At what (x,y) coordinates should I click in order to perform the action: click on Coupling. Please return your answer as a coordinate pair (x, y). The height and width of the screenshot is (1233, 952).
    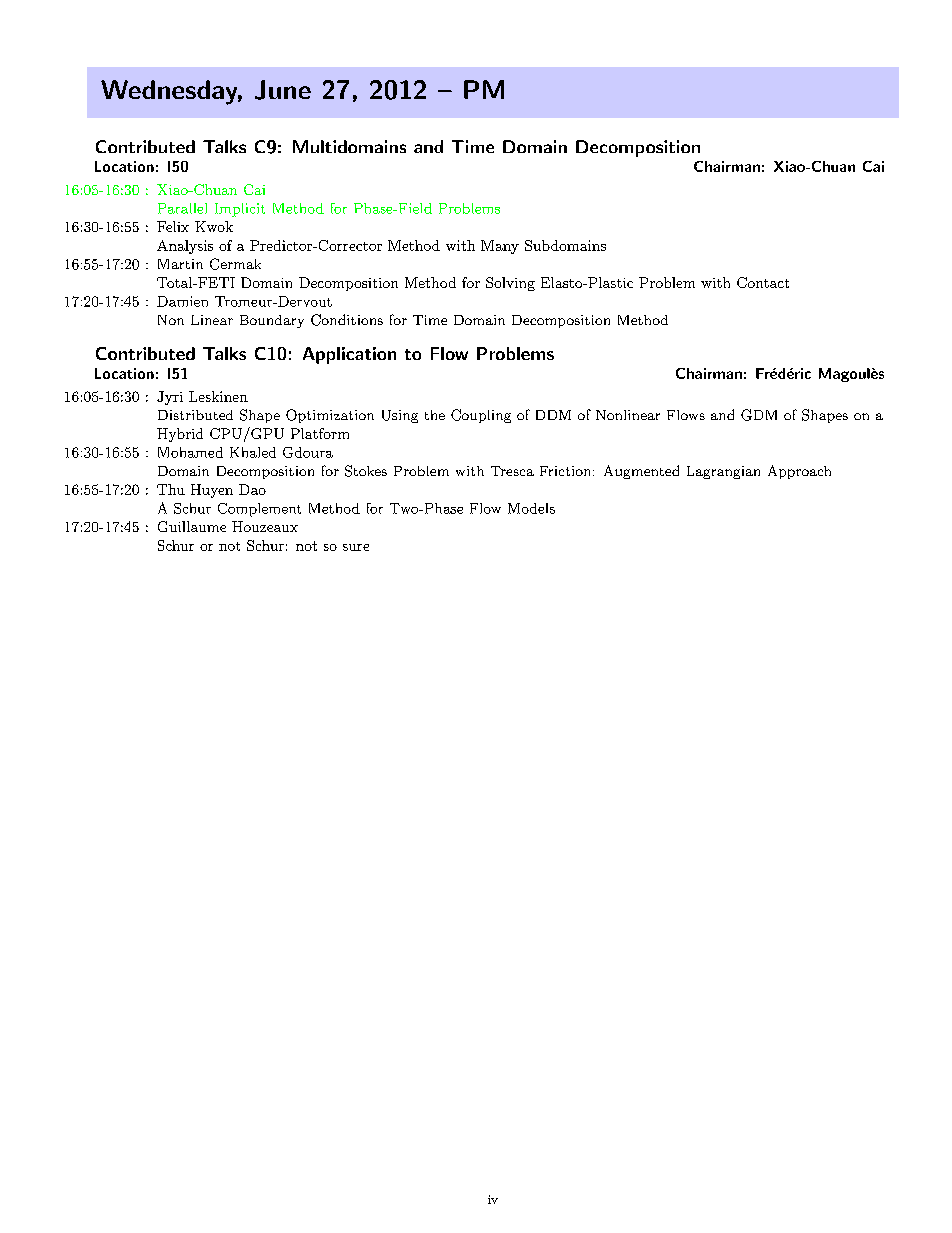
    Looking at the image, I should click on (481, 416).
